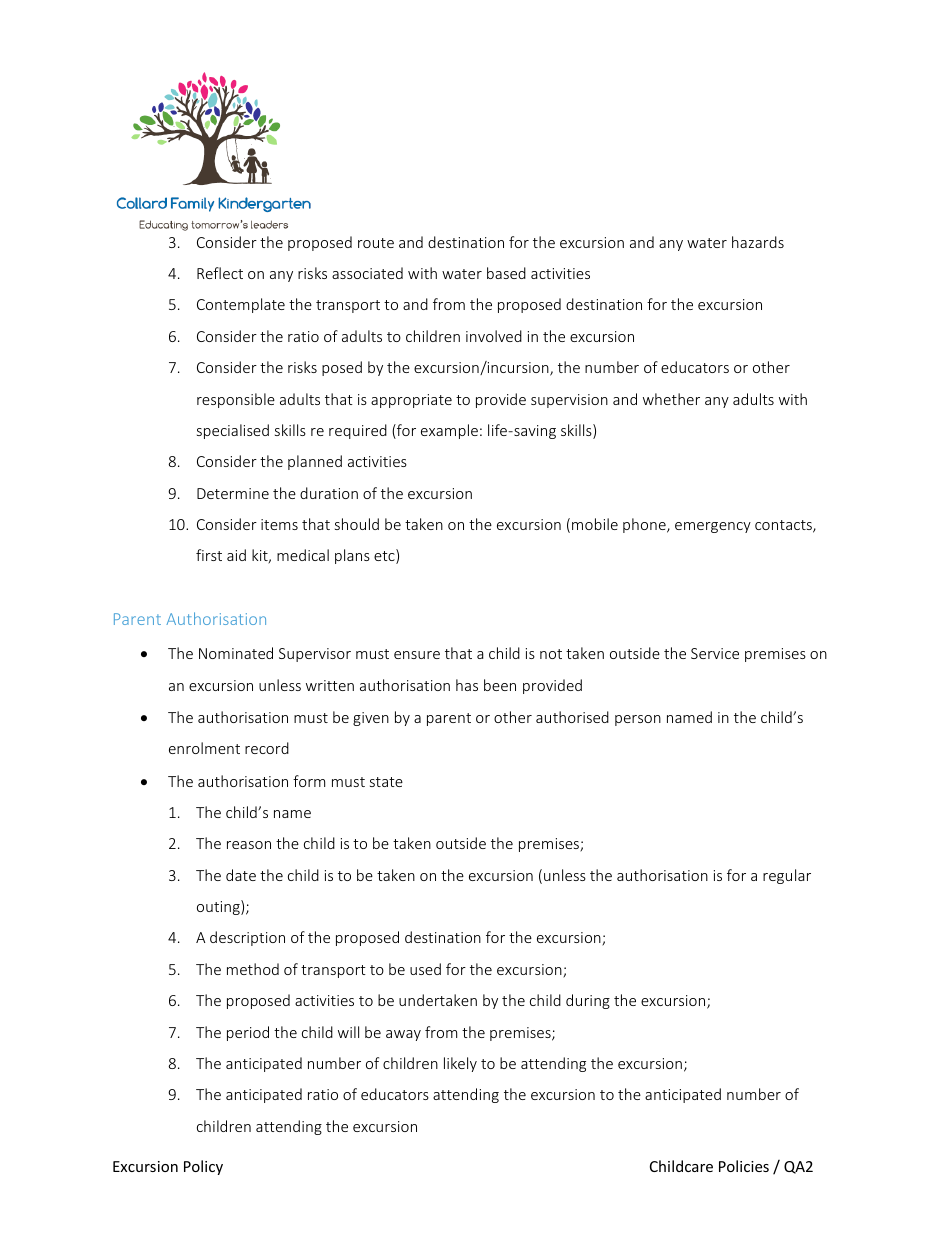 The width and height of the screenshot is (952, 1233). I want to click on hazards, so click(758, 242).
